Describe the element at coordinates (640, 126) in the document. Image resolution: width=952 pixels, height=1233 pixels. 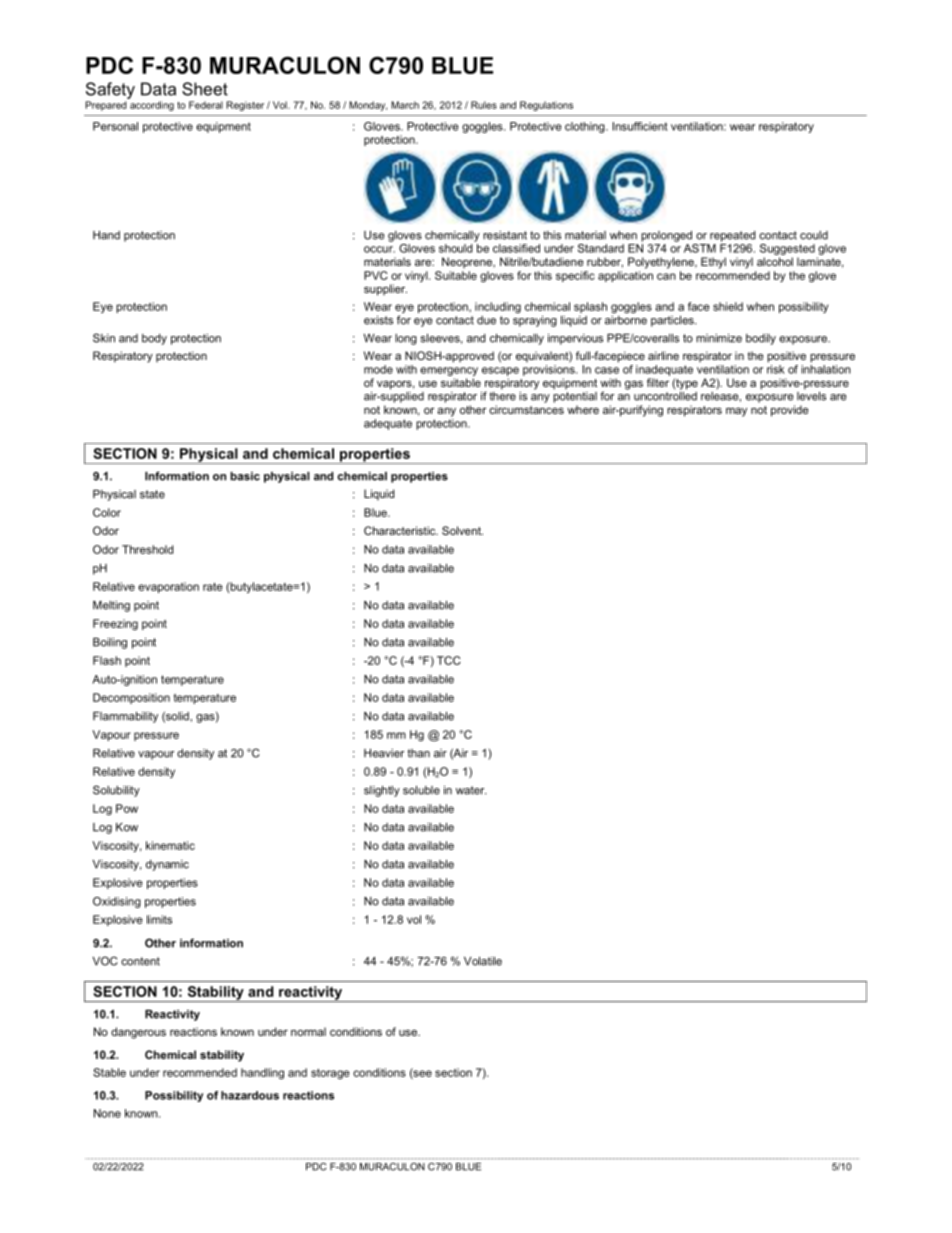
I see `Insufficient` at that location.
